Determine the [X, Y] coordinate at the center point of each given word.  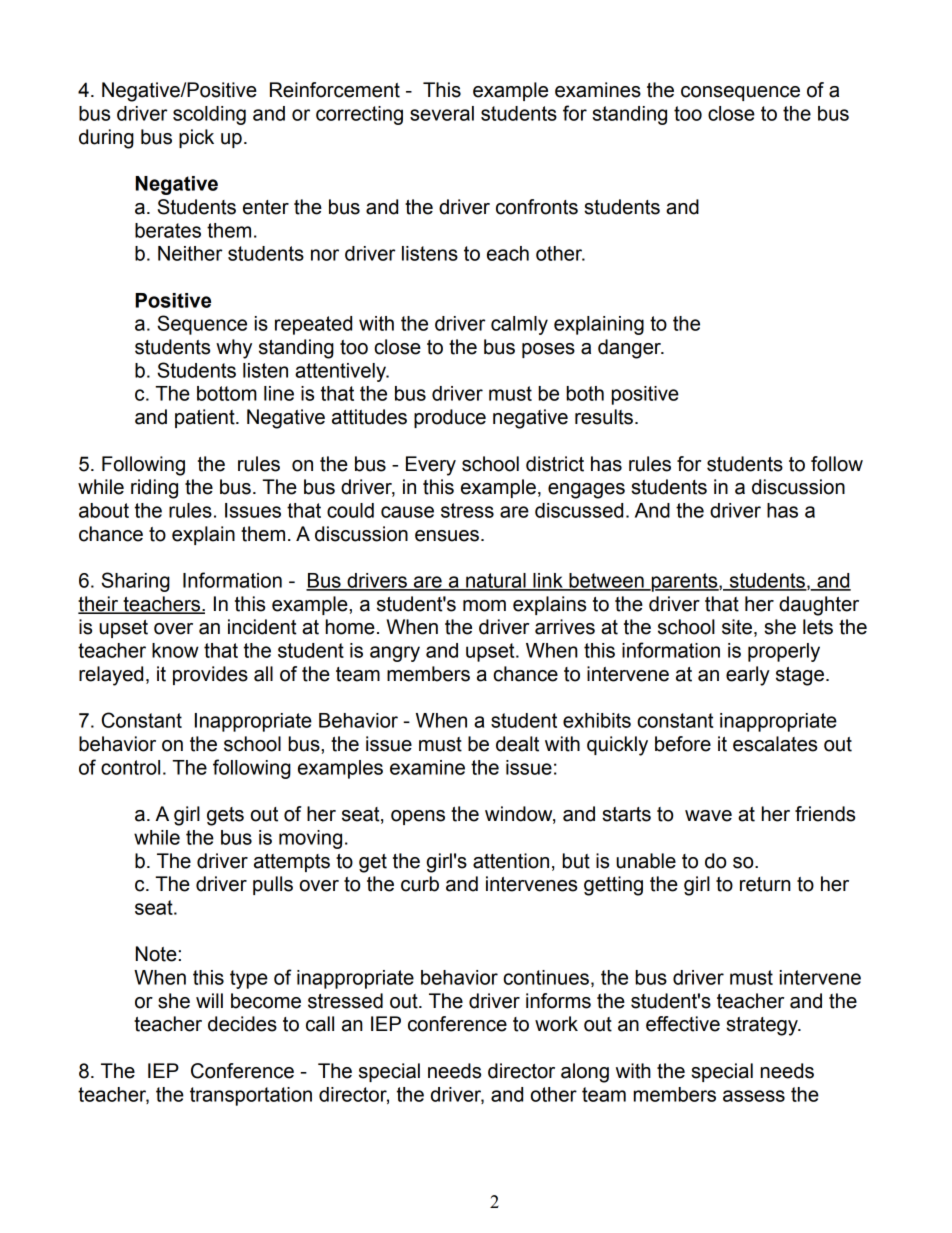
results [604, 417]
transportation [251, 1096]
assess [754, 1096]
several [442, 113]
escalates [775, 744]
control [130, 767]
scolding [209, 115]
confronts [537, 207]
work [556, 1024]
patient [206, 418]
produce [450, 418]
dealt [517, 744]
